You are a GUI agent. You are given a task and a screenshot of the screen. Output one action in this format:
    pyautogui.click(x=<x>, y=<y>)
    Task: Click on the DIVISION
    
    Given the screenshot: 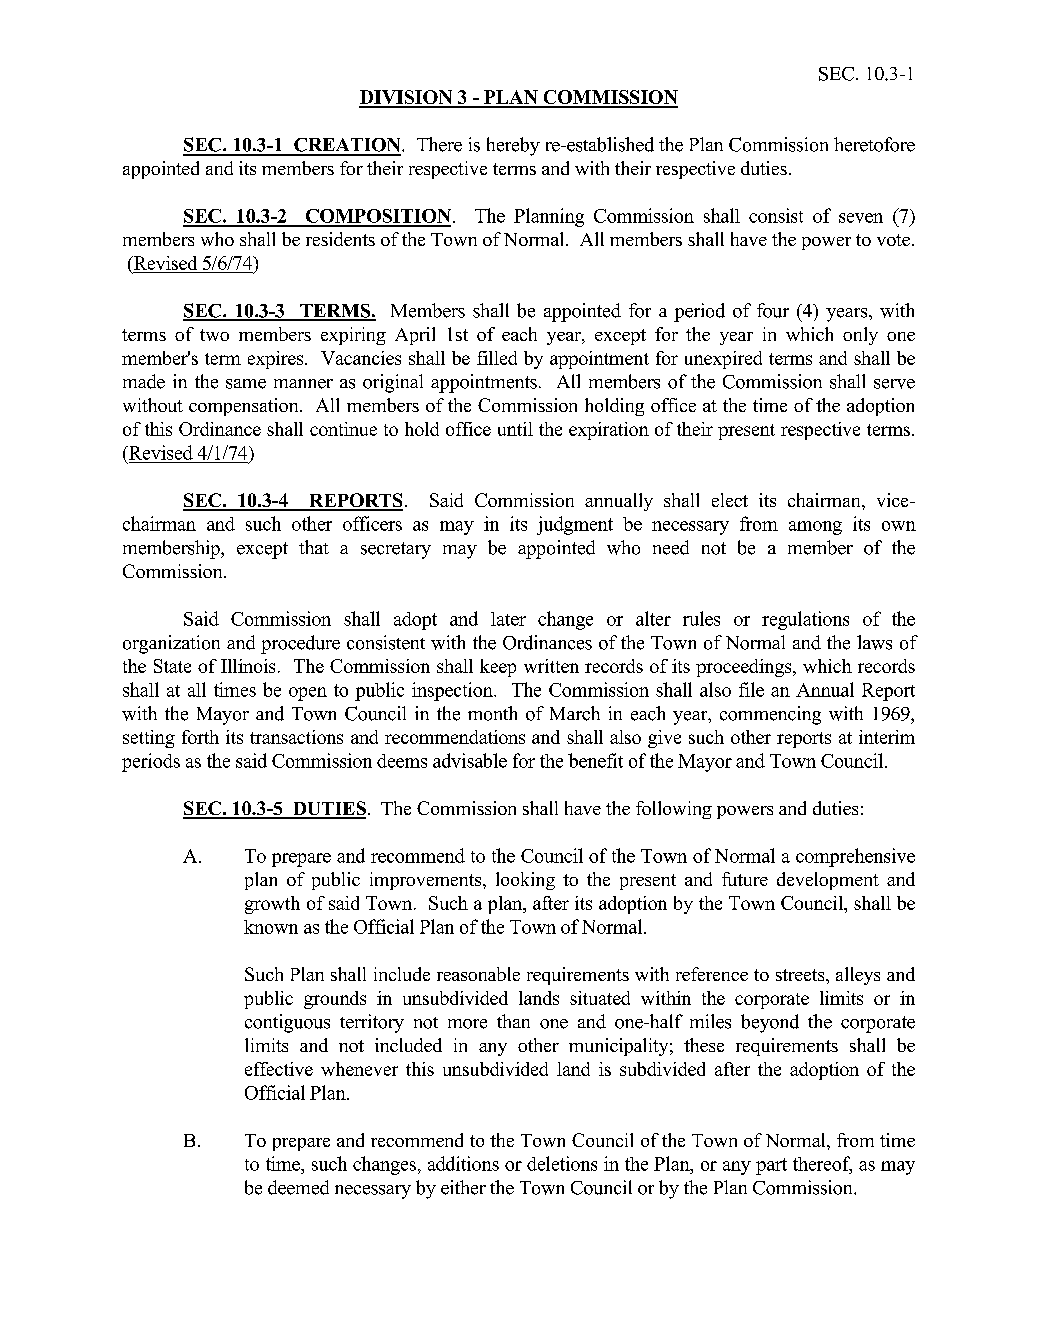 What is the action you would take?
    pyautogui.click(x=407, y=98)
